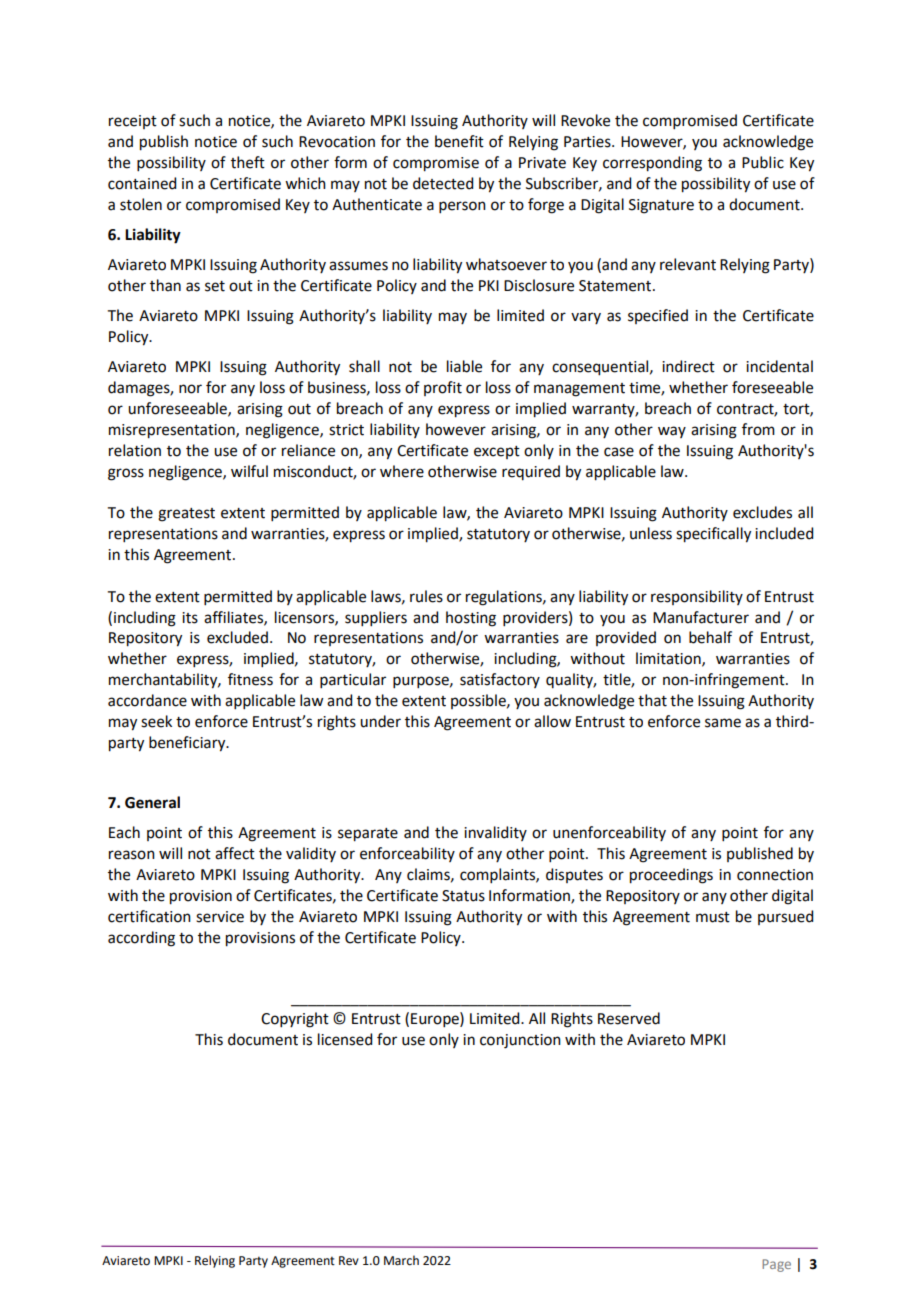  I want to click on affect, so click(235, 853).
